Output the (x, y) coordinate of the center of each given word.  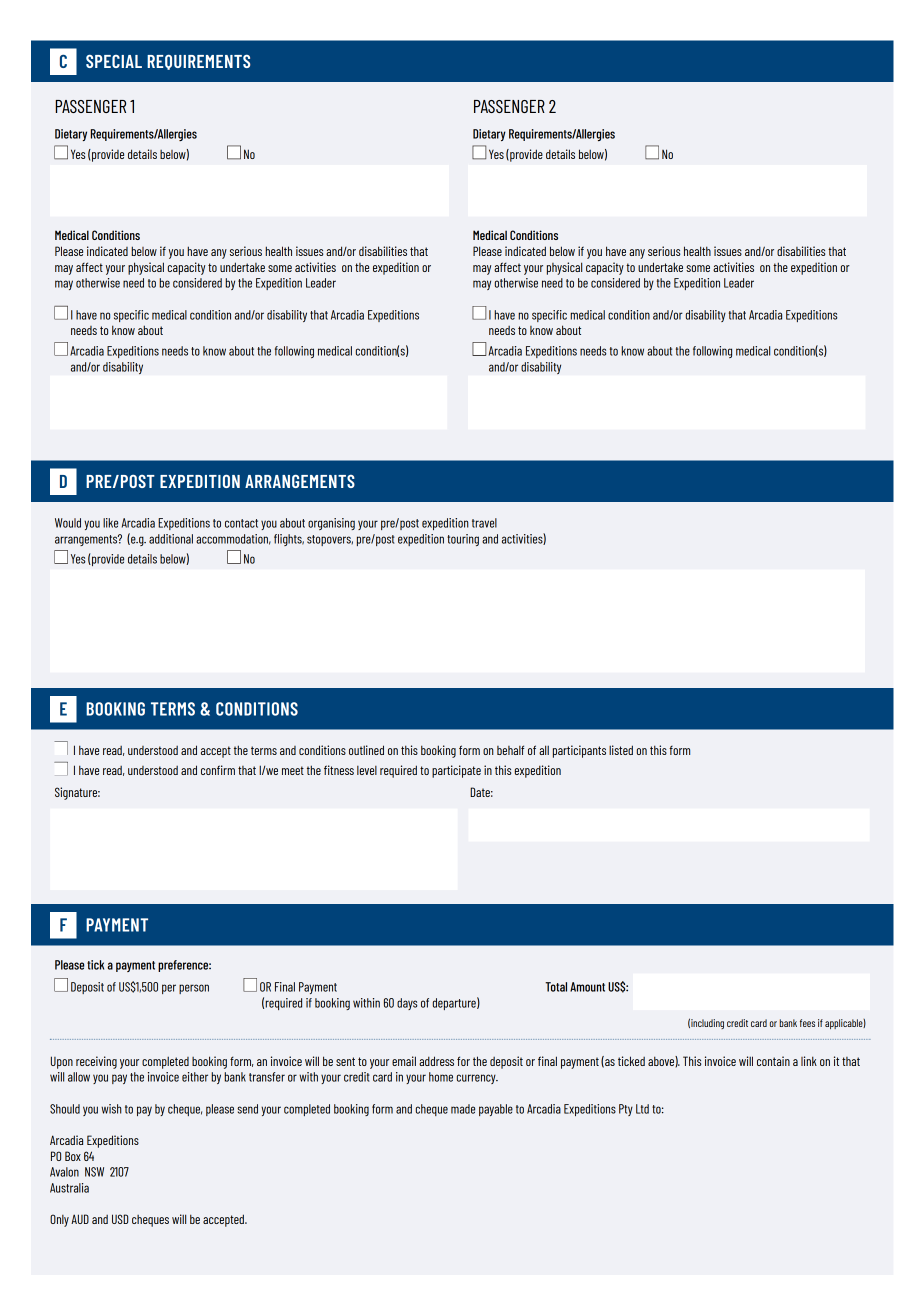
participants (579, 751)
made (463, 1109)
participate (456, 771)
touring (463, 540)
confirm (218, 770)
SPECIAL (114, 61)
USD (120, 1219)
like (110, 523)
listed (621, 750)
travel (484, 523)
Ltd (642, 1109)
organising (331, 524)
